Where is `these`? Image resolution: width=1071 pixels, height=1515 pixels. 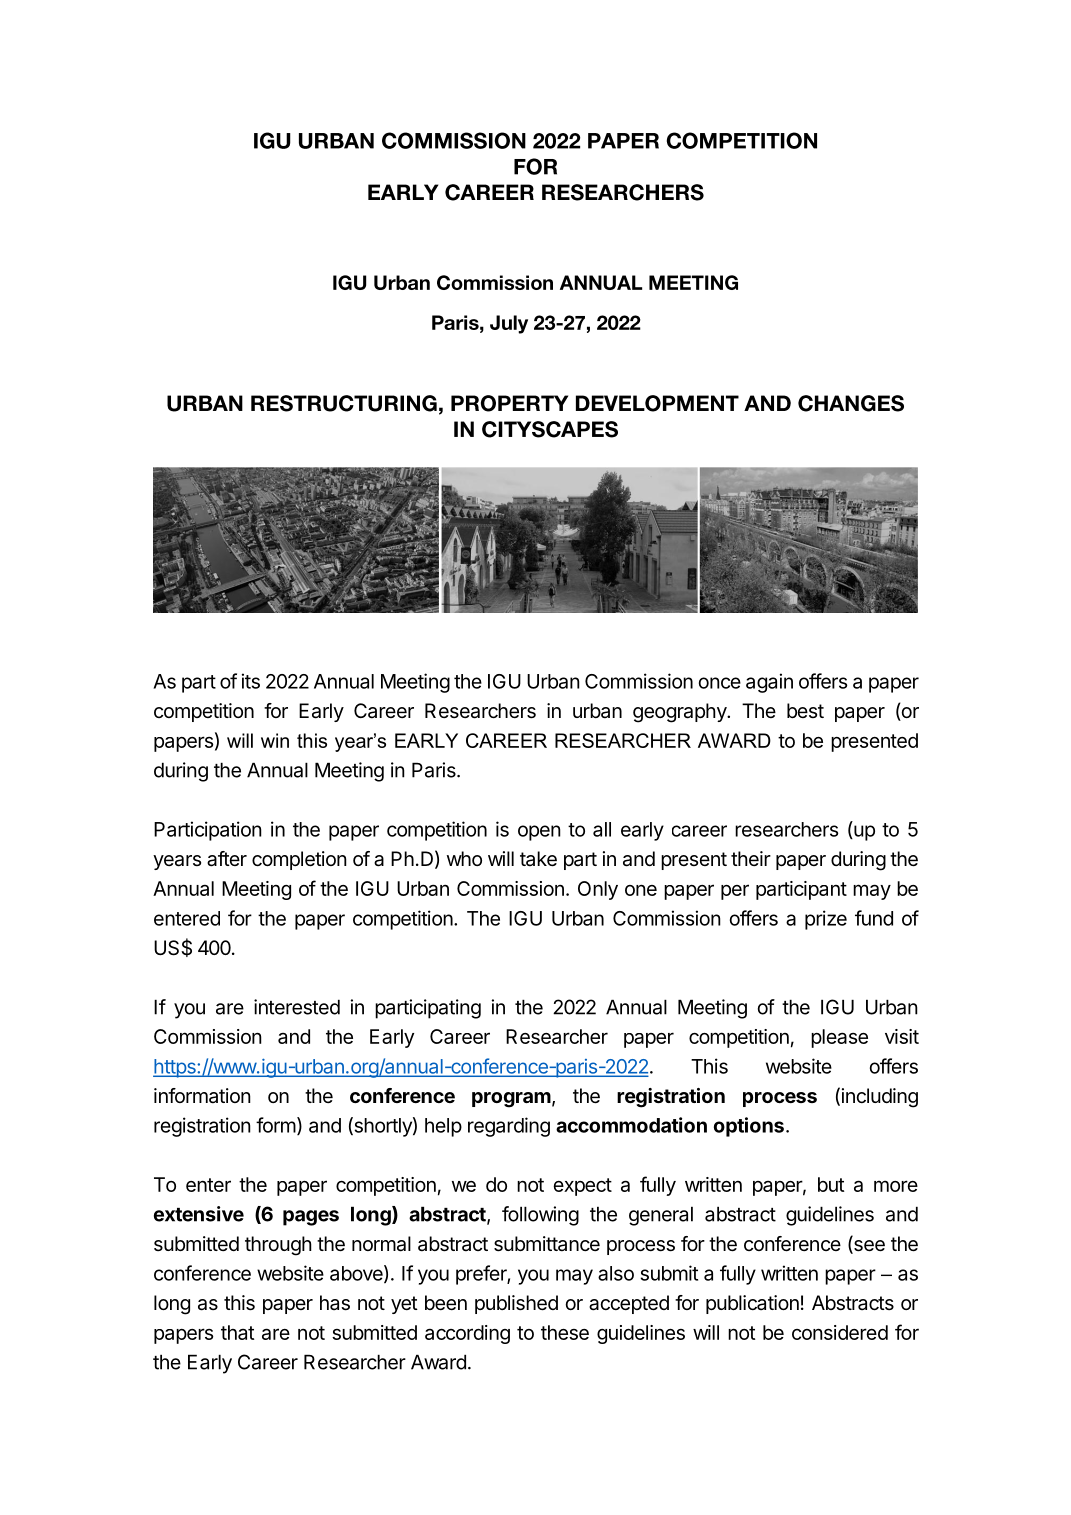
these is located at coordinates (565, 1332).
